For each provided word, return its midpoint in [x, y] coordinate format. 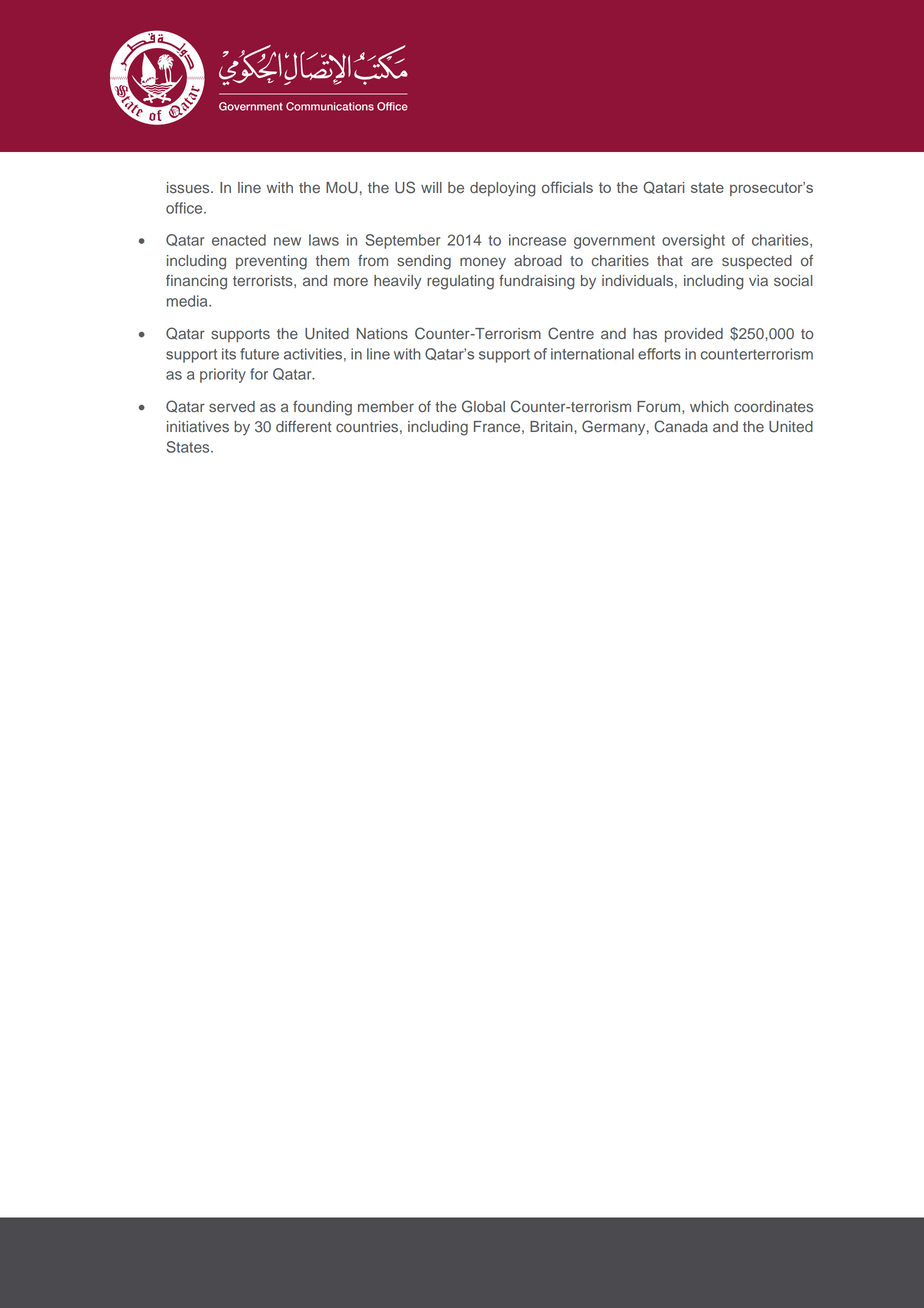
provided [694, 335]
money [483, 263]
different [303, 426]
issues [189, 187]
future [259, 354]
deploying [502, 189]
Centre [571, 333]
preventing [271, 262]
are [702, 262]
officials [567, 187]
